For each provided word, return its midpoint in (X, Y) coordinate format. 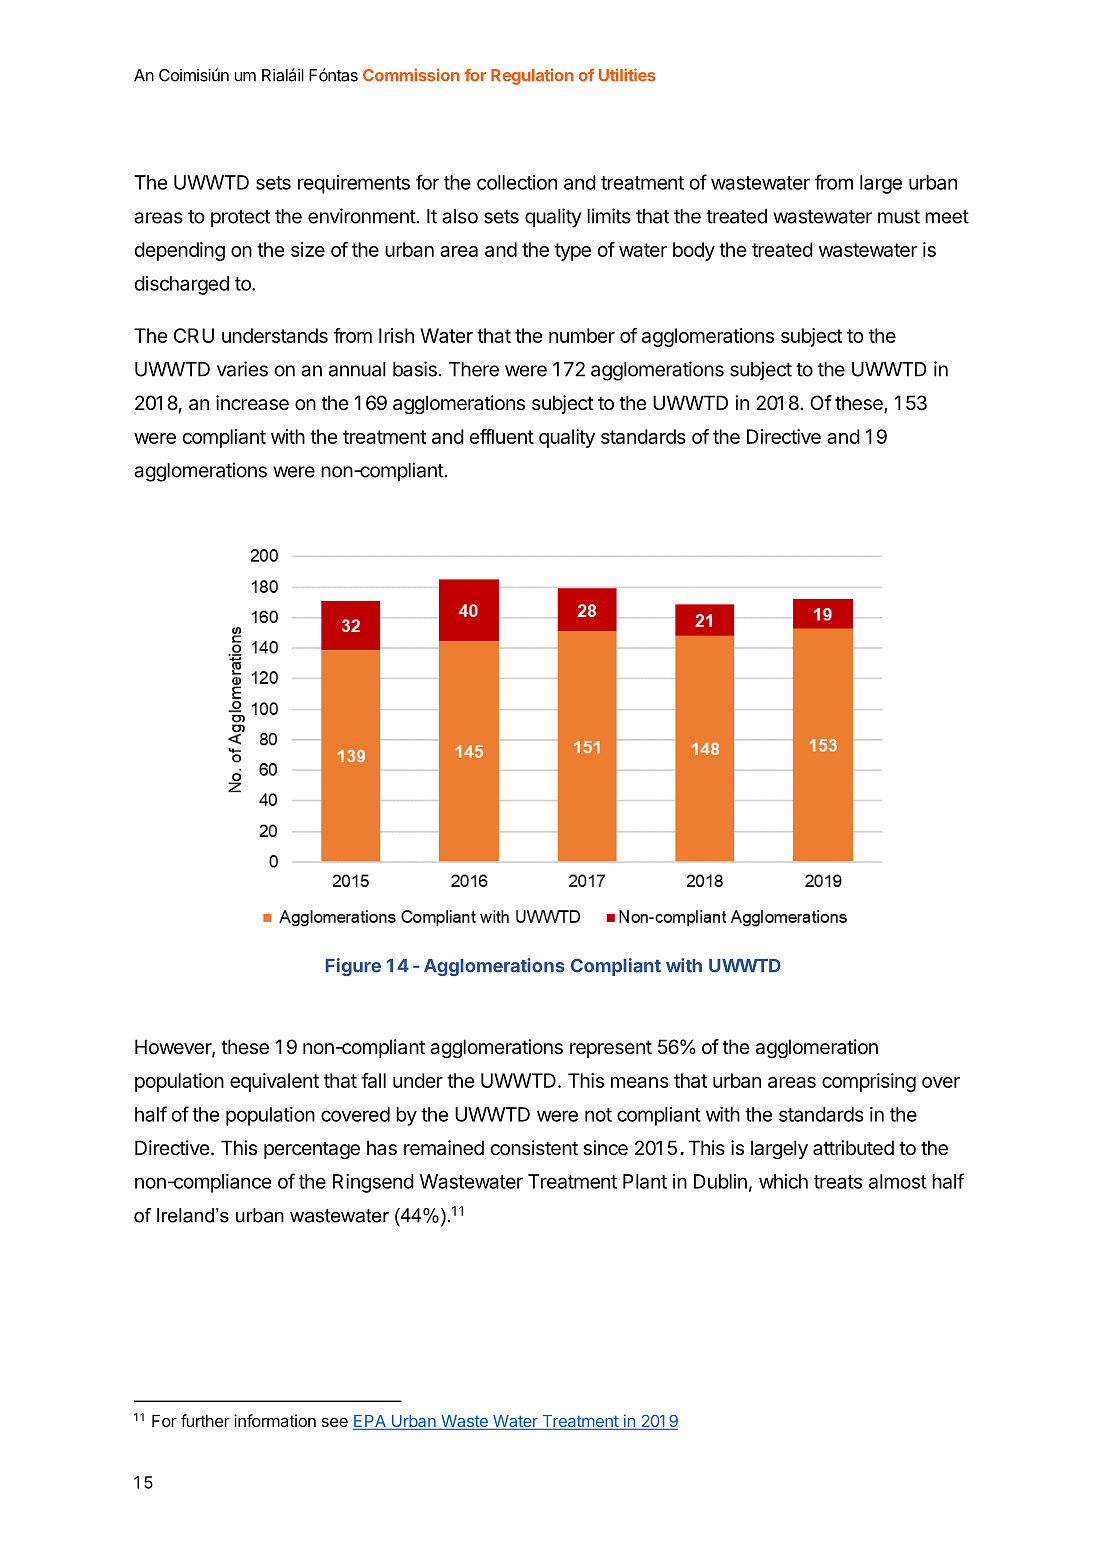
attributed (853, 1148)
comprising (869, 1082)
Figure (353, 967)
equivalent (274, 1082)
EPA (370, 1422)
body (694, 251)
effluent (501, 436)
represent (611, 1049)
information (275, 1420)
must (899, 217)
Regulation (532, 76)
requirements (354, 184)
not (598, 1115)
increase (252, 403)
